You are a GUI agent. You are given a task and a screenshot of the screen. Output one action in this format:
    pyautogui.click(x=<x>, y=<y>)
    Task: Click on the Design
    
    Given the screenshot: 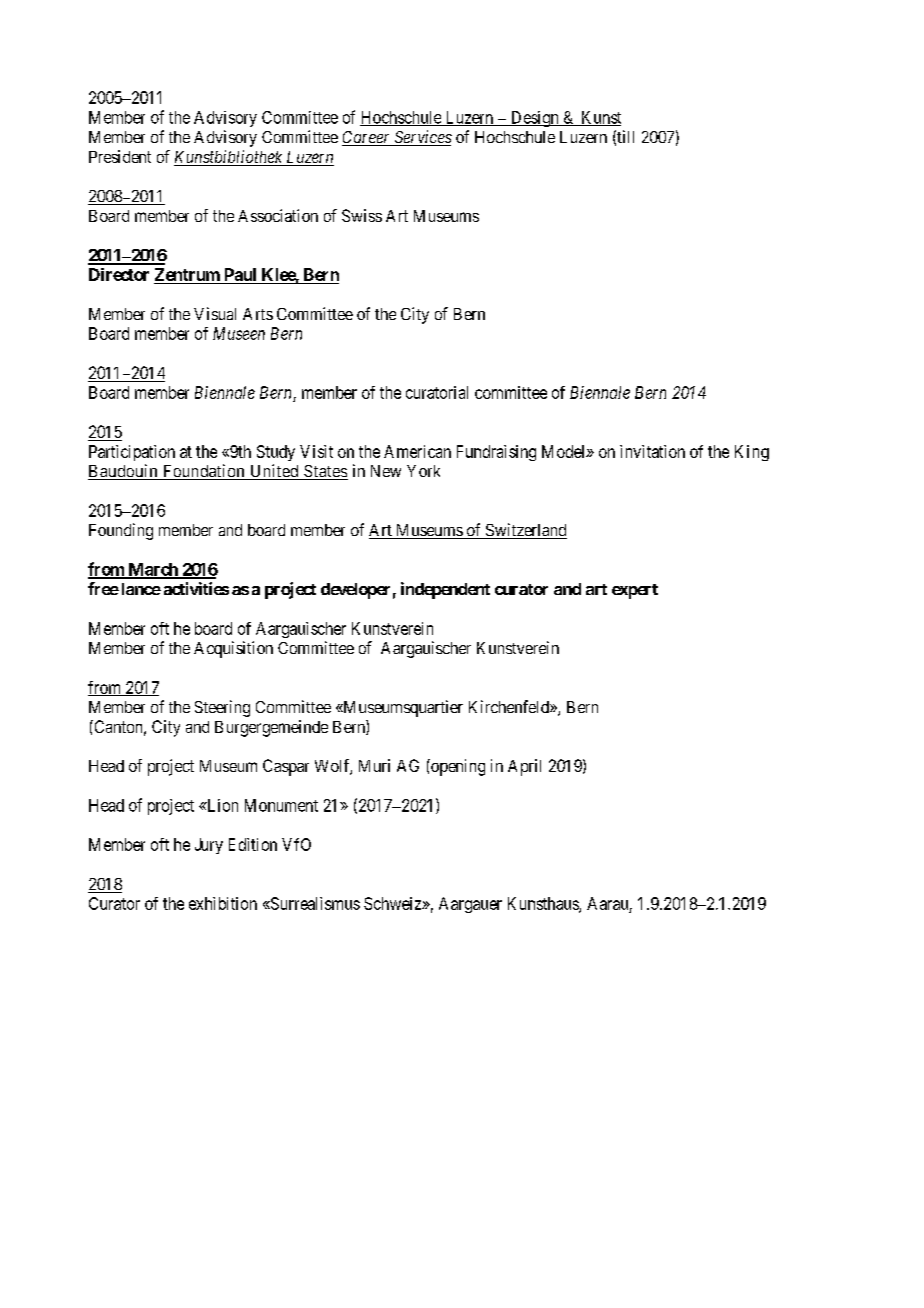 What is the action you would take?
    pyautogui.click(x=534, y=119)
